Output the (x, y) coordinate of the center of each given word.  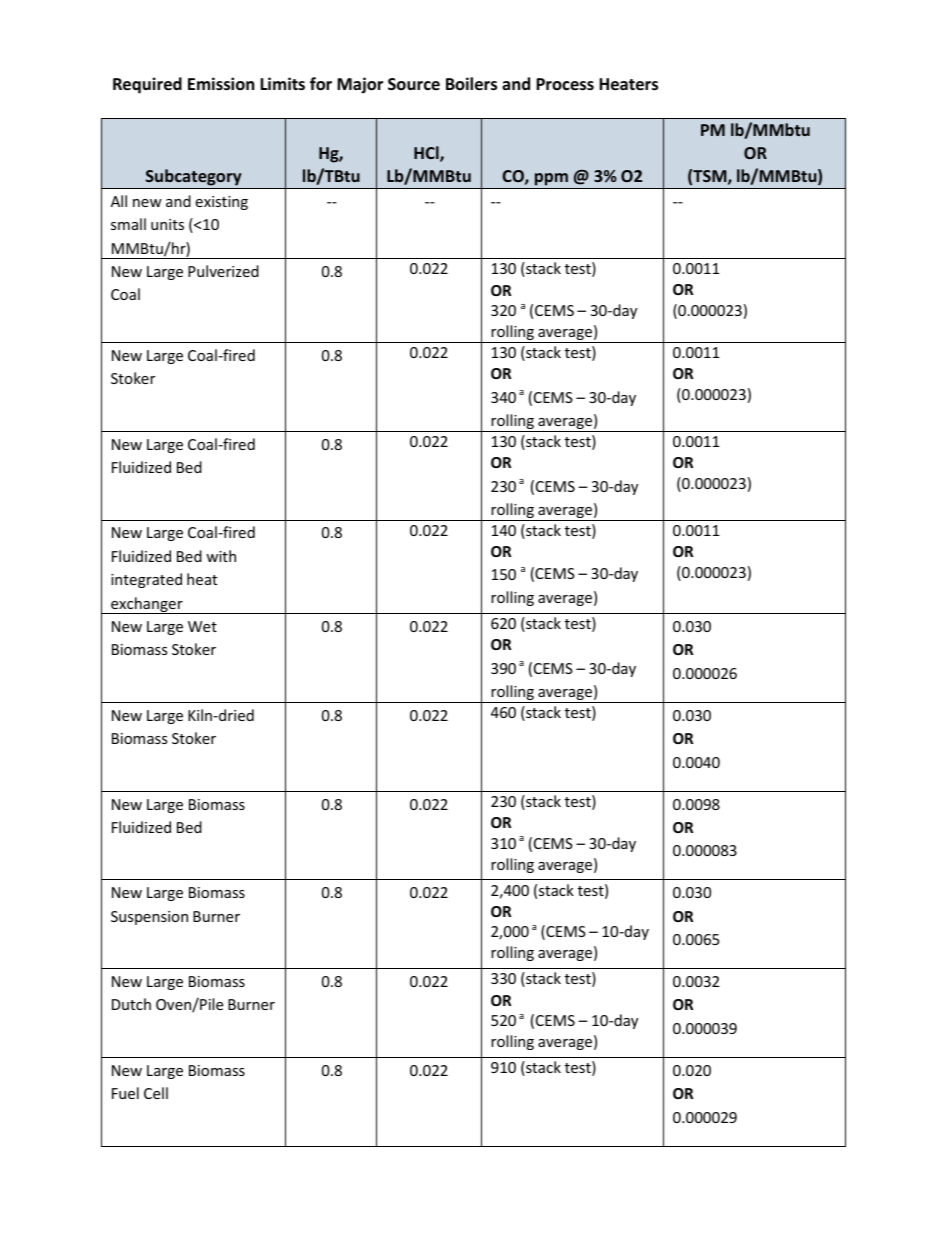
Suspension (149, 918)
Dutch (131, 1004)
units (167, 224)
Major (360, 85)
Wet (202, 626)
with (221, 556)
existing (221, 203)
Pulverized (223, 271)
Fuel (125, 1093)
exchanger (147, 605)
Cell (156, 1093)
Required (147, 85)
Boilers (471, 84)
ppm (551, 181)
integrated (146, 580)
